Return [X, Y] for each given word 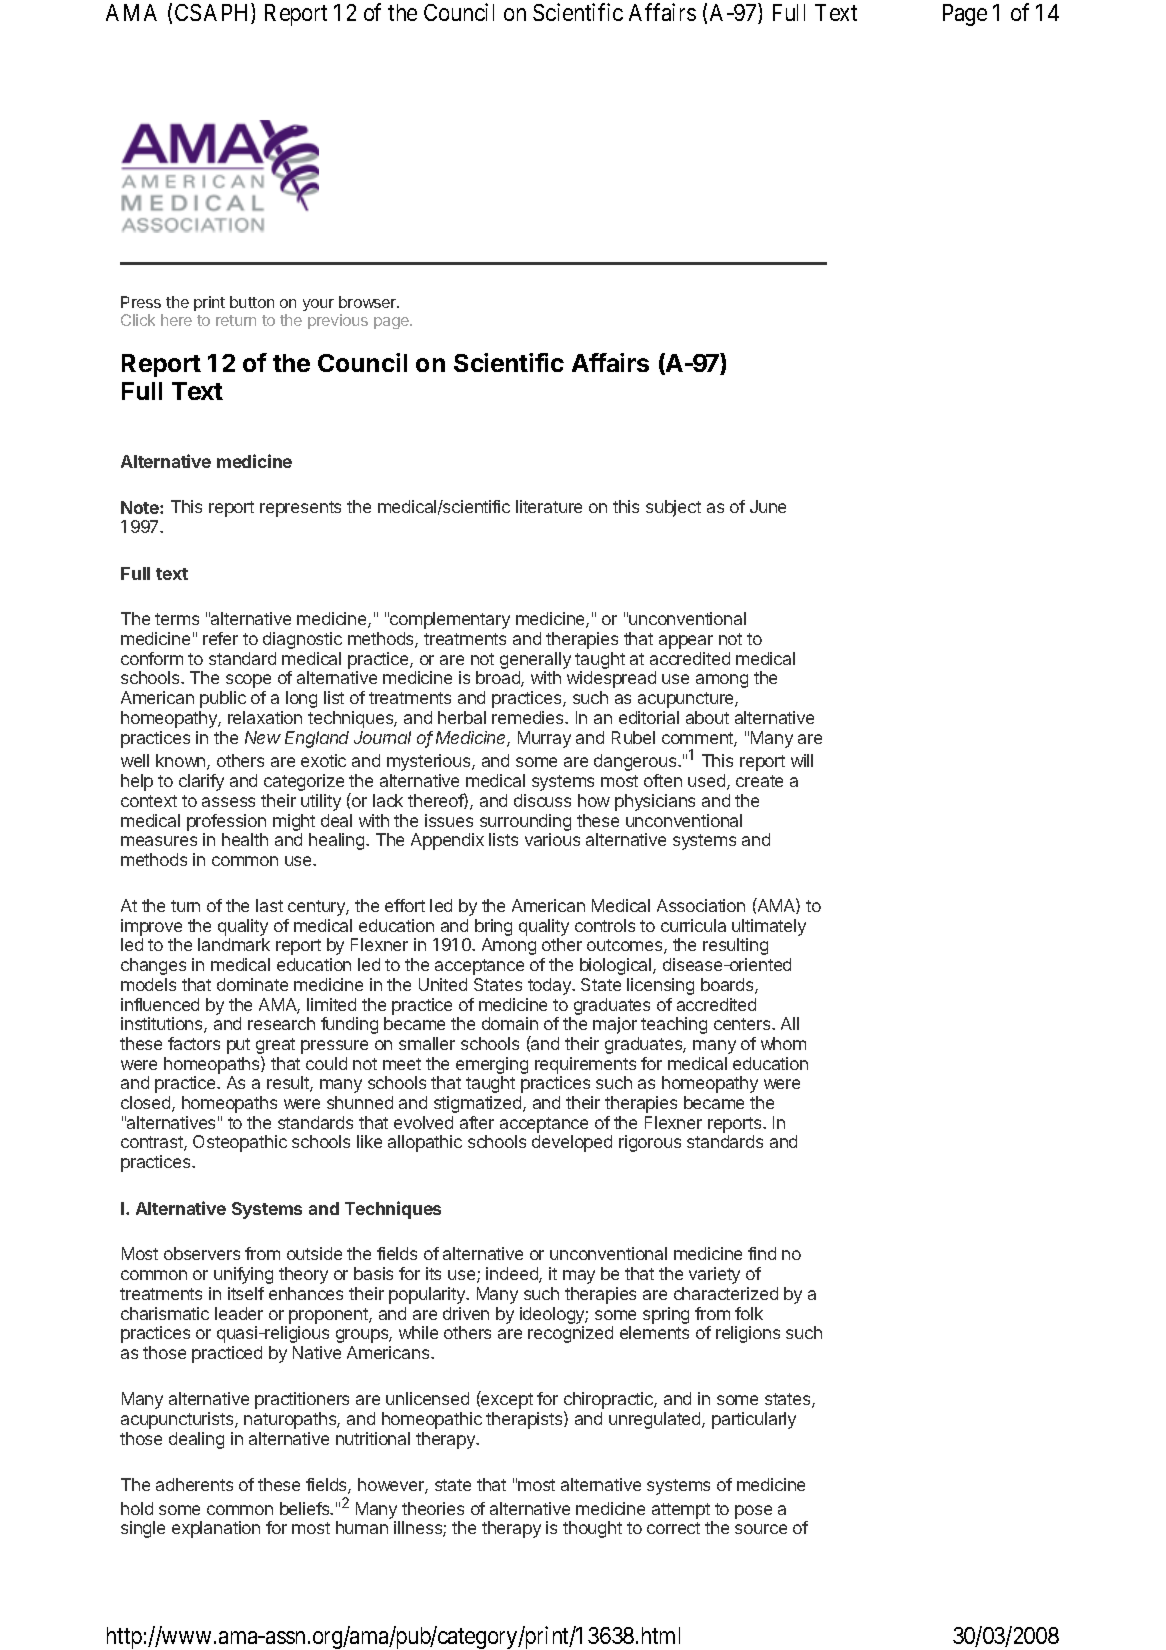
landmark [234, 944]
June [768, 506]
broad [499, 679]
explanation [216, 1529]
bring [493, 929]
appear [686, 642]
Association [701, 905]
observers [202, 1253]
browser [369, 302]
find [762, 1253]
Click [138, 320]
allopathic [425, 1143]
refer [220, 638]
